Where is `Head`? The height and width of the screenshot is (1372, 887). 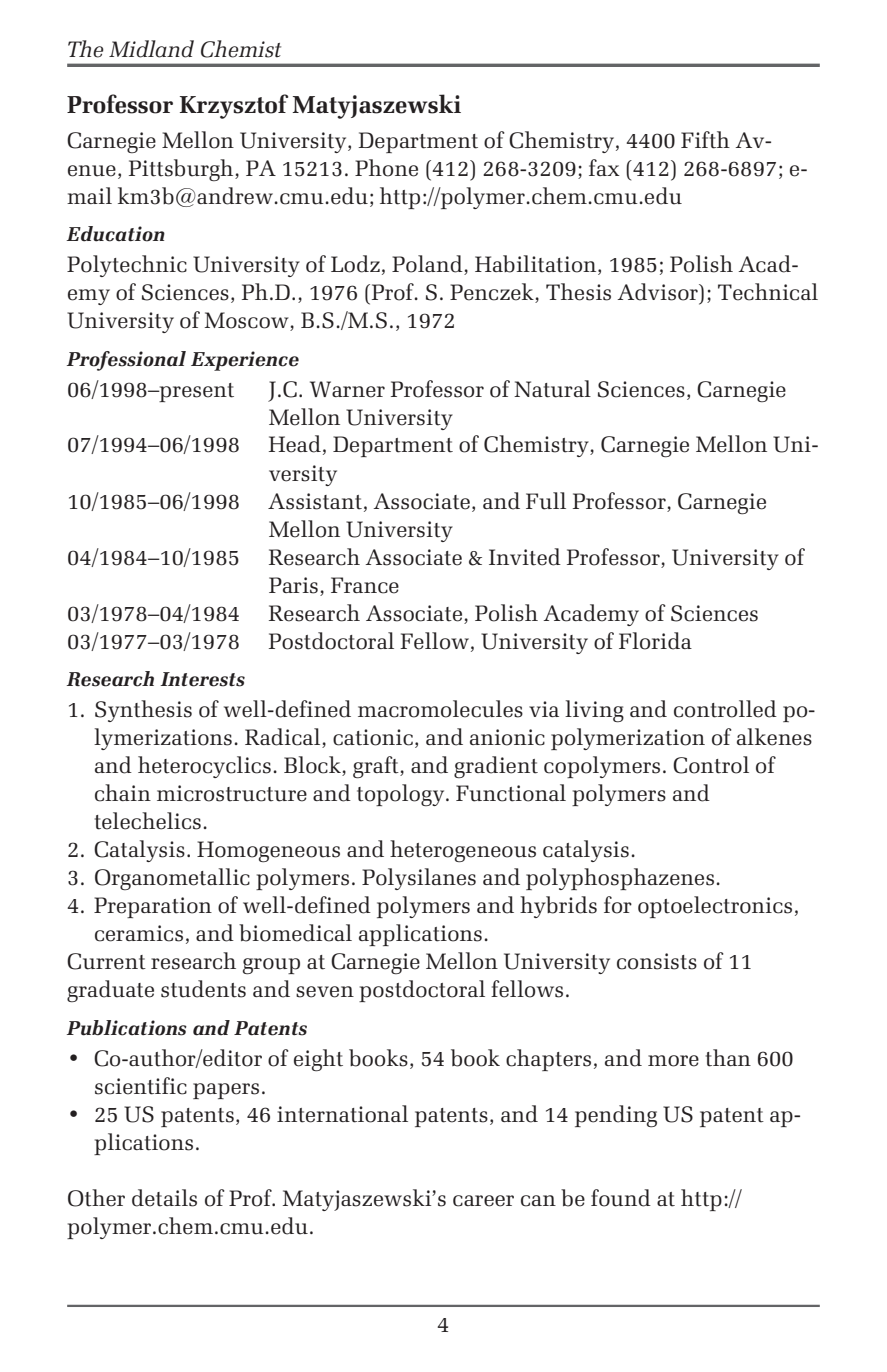
Head is located at coordinates (295, 444).
